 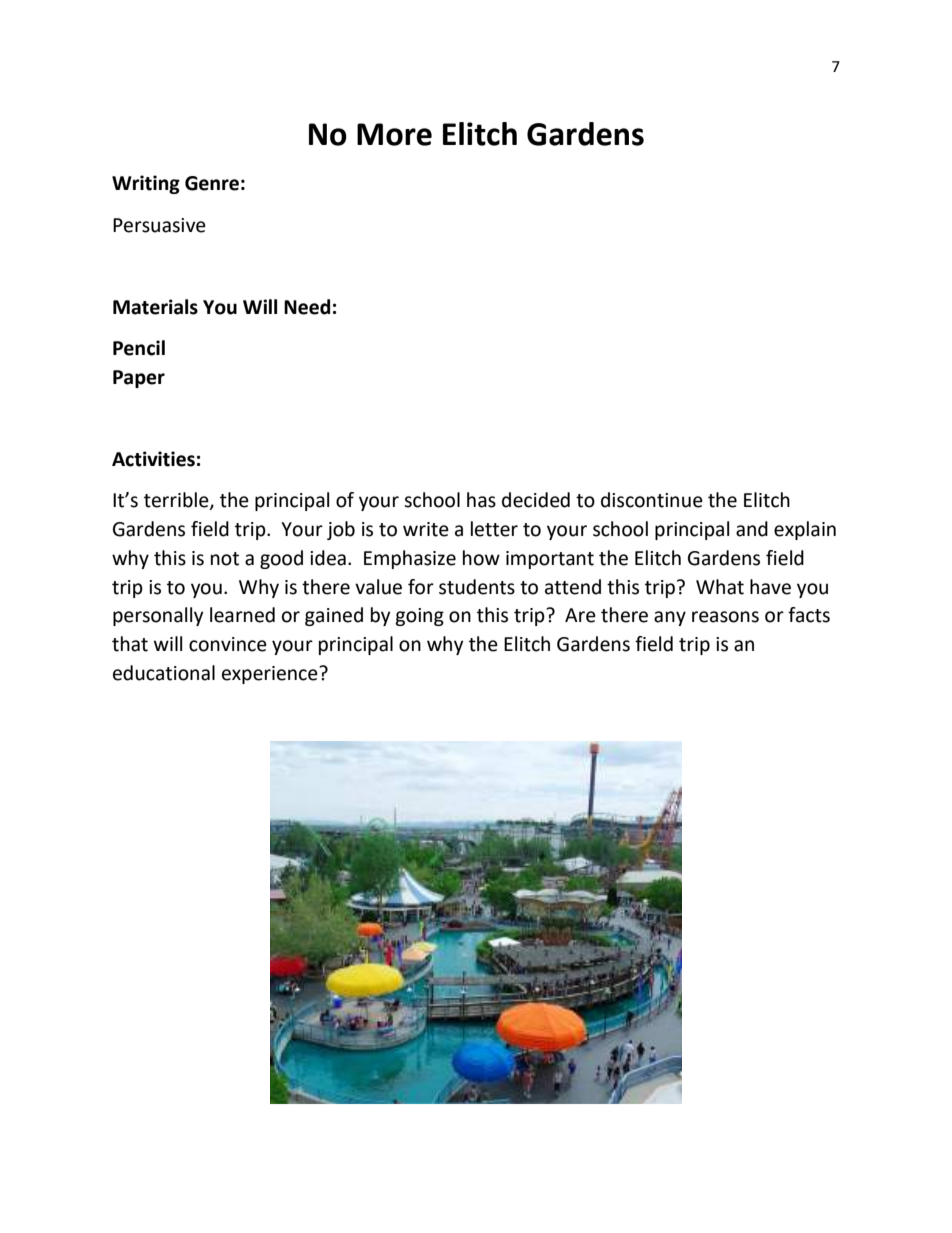 What do you see at coordinates (225, 559) in the page?
I see `not` at bounding box center [225, 559].
